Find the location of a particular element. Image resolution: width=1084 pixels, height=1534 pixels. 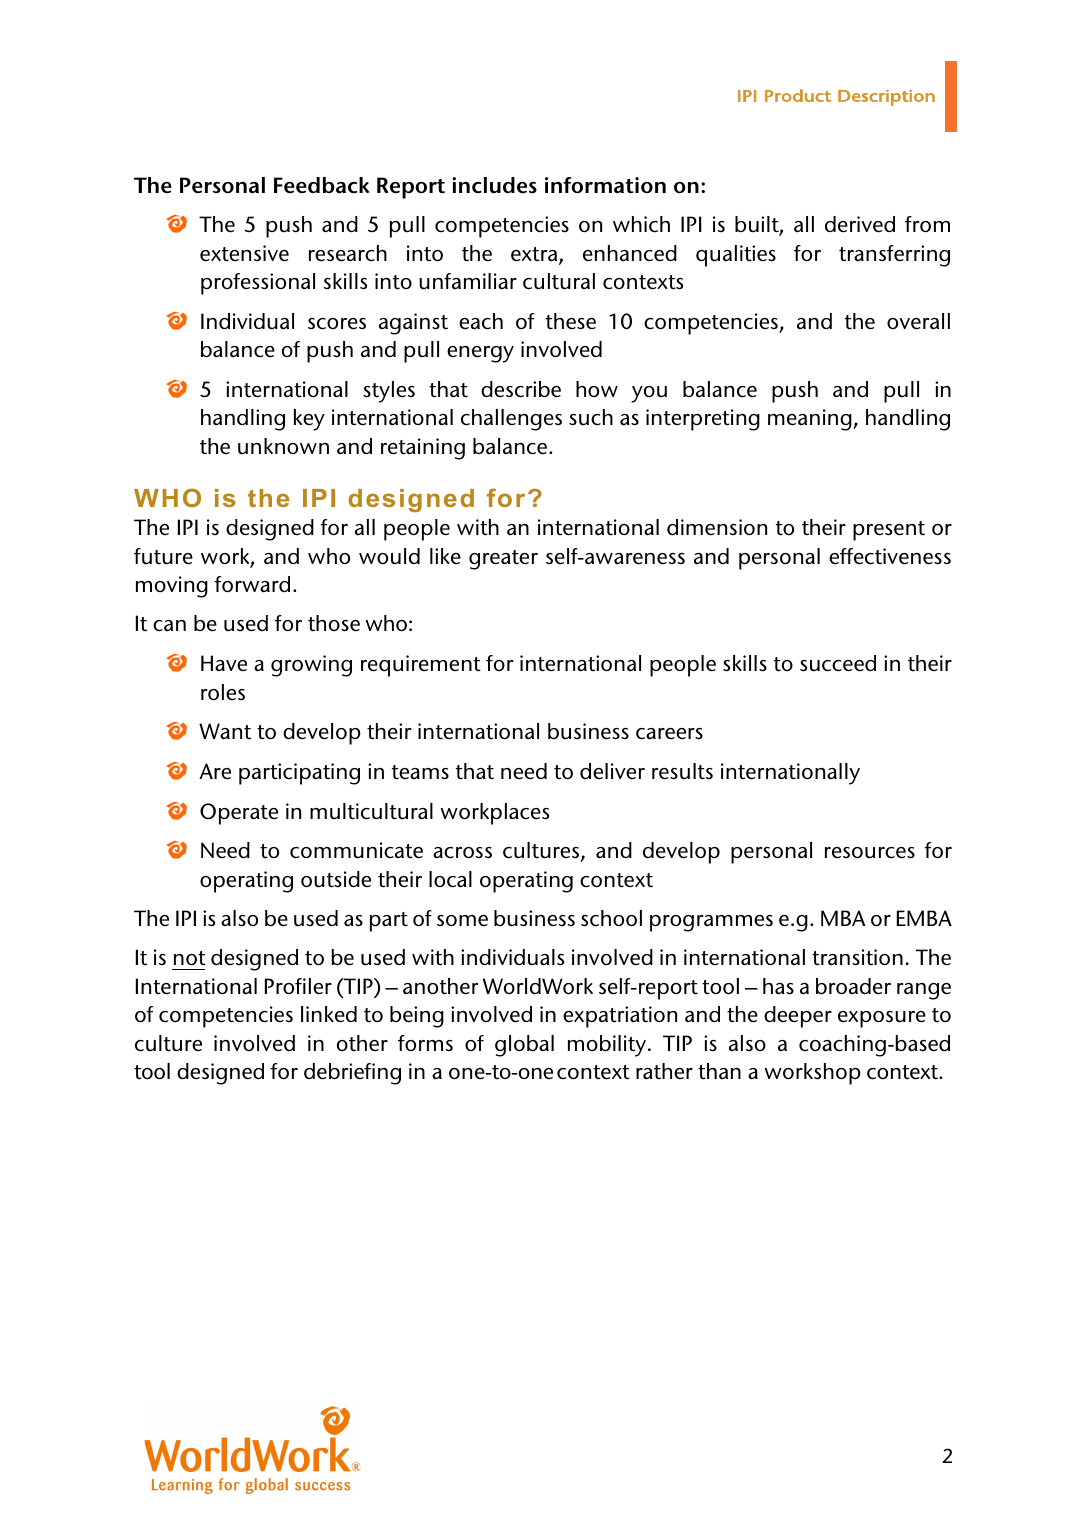

Product is located at coordinates (798, 95).
